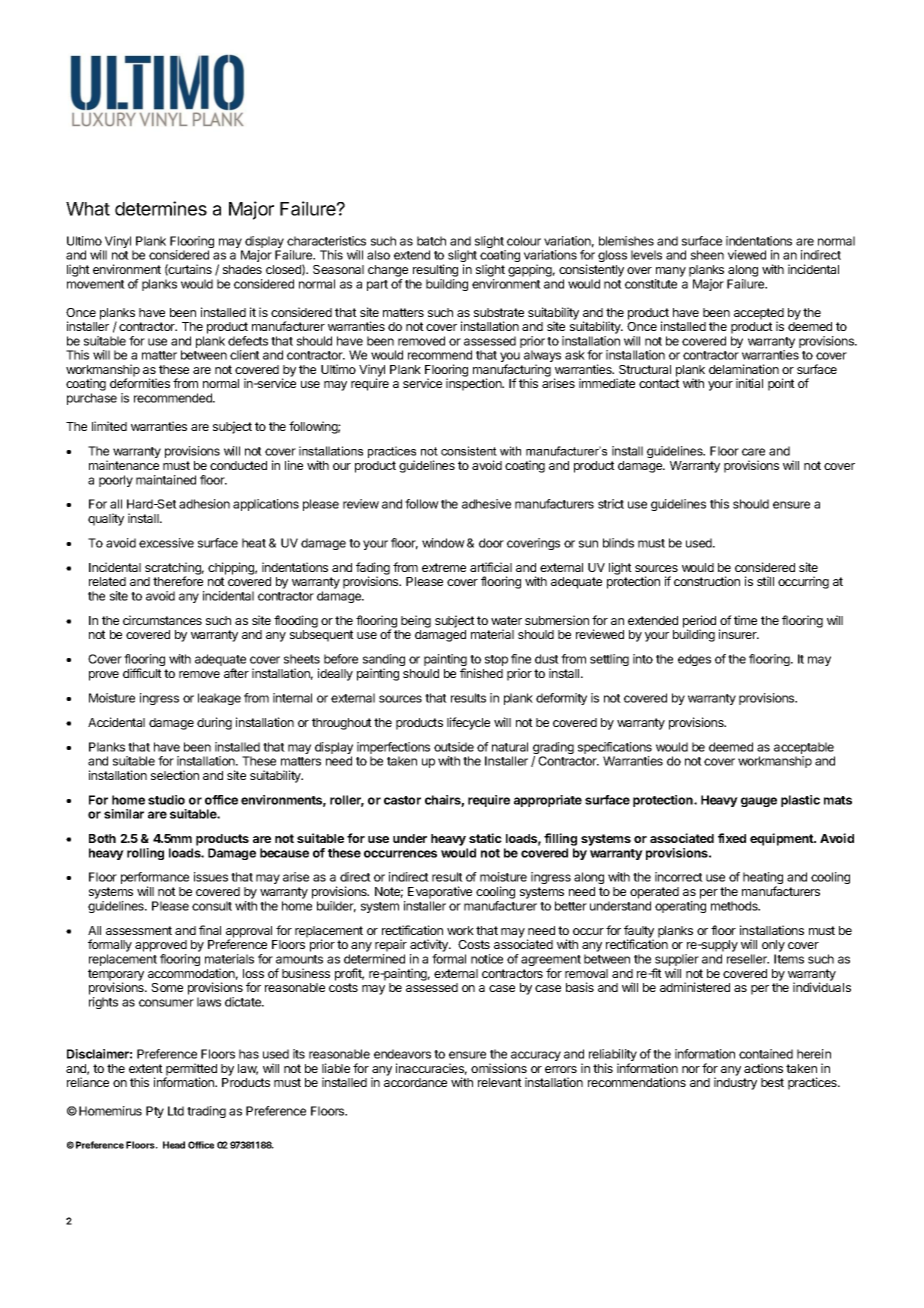 The width and height of the page is (924, 1308). Describe the element at coordinates (166, 543) in the page. I see `excessive` at that location.
